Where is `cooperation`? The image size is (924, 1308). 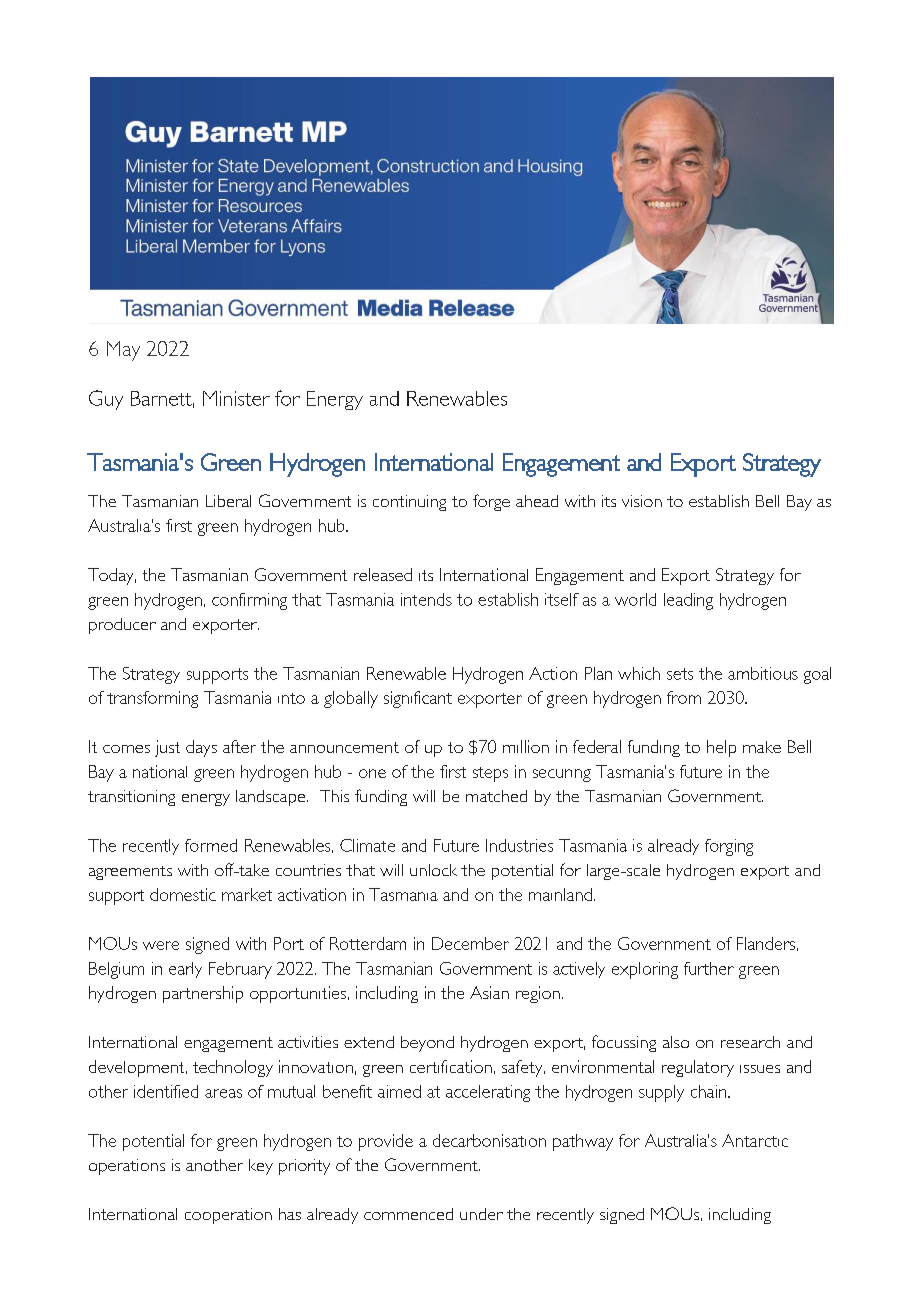 cooperation is located at coordinates (228, 1216).
